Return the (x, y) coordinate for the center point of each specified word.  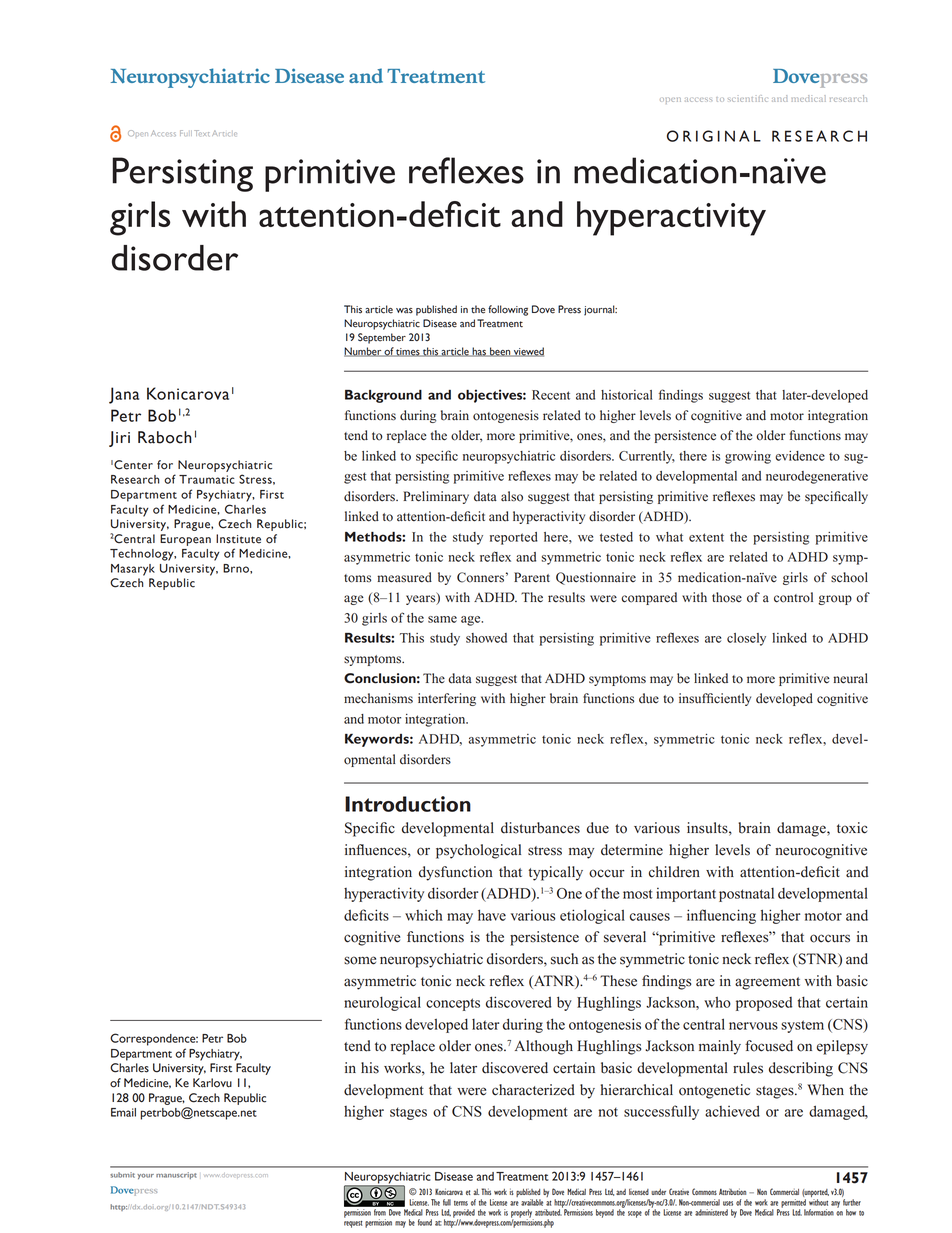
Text (201, 133)
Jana (124, 395)
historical (626, 395)
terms (461, 1203)
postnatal (746, 895)
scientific (747, 98)
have (492, 915)
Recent (551, 395)
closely (746, 639)
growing (748, 457)
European (185, 540)
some (360, 960)
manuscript (176, 1175)
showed (486, 638)
